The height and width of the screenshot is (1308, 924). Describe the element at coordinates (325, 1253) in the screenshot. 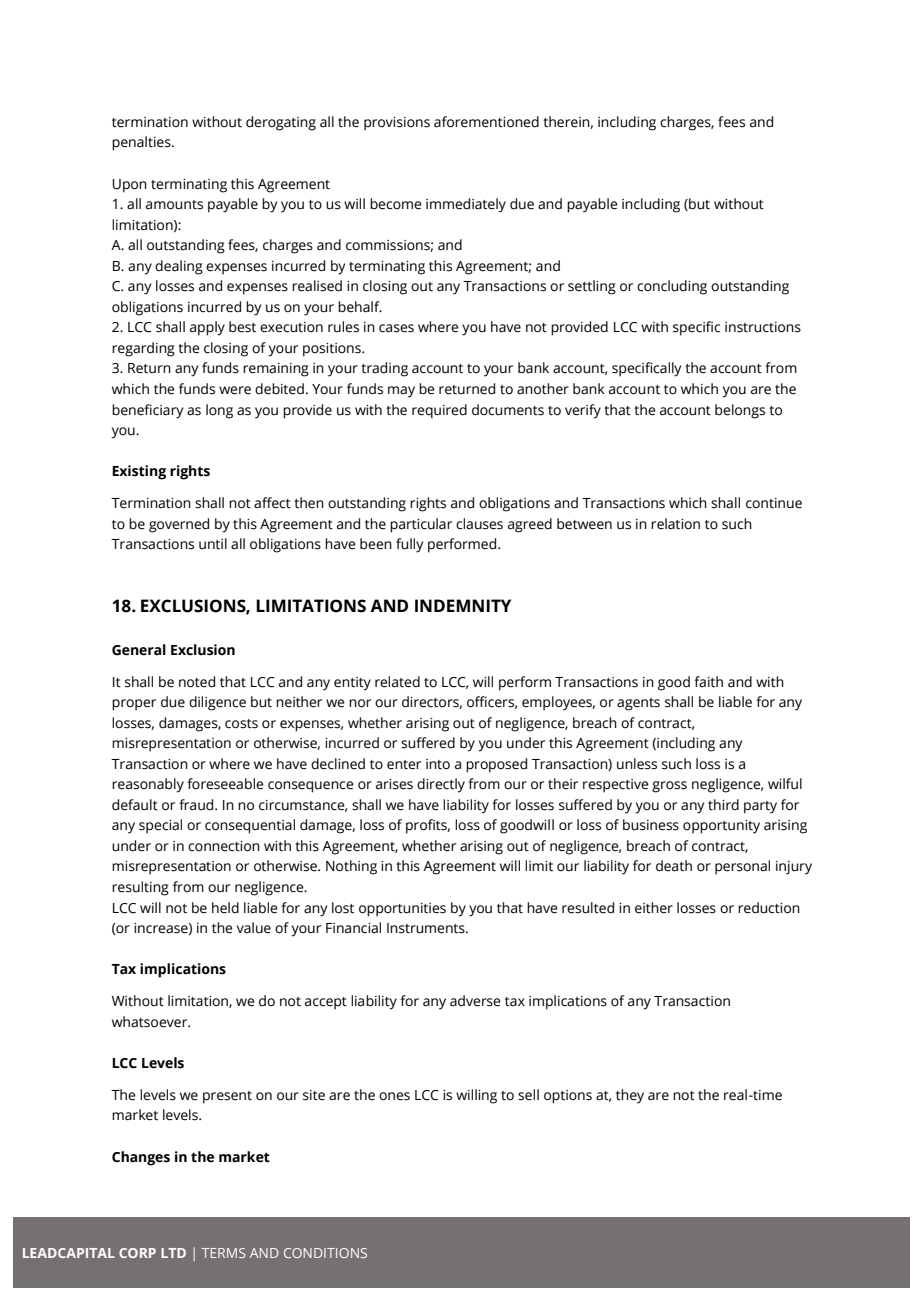

I see `CONDITIONS` at that location.
